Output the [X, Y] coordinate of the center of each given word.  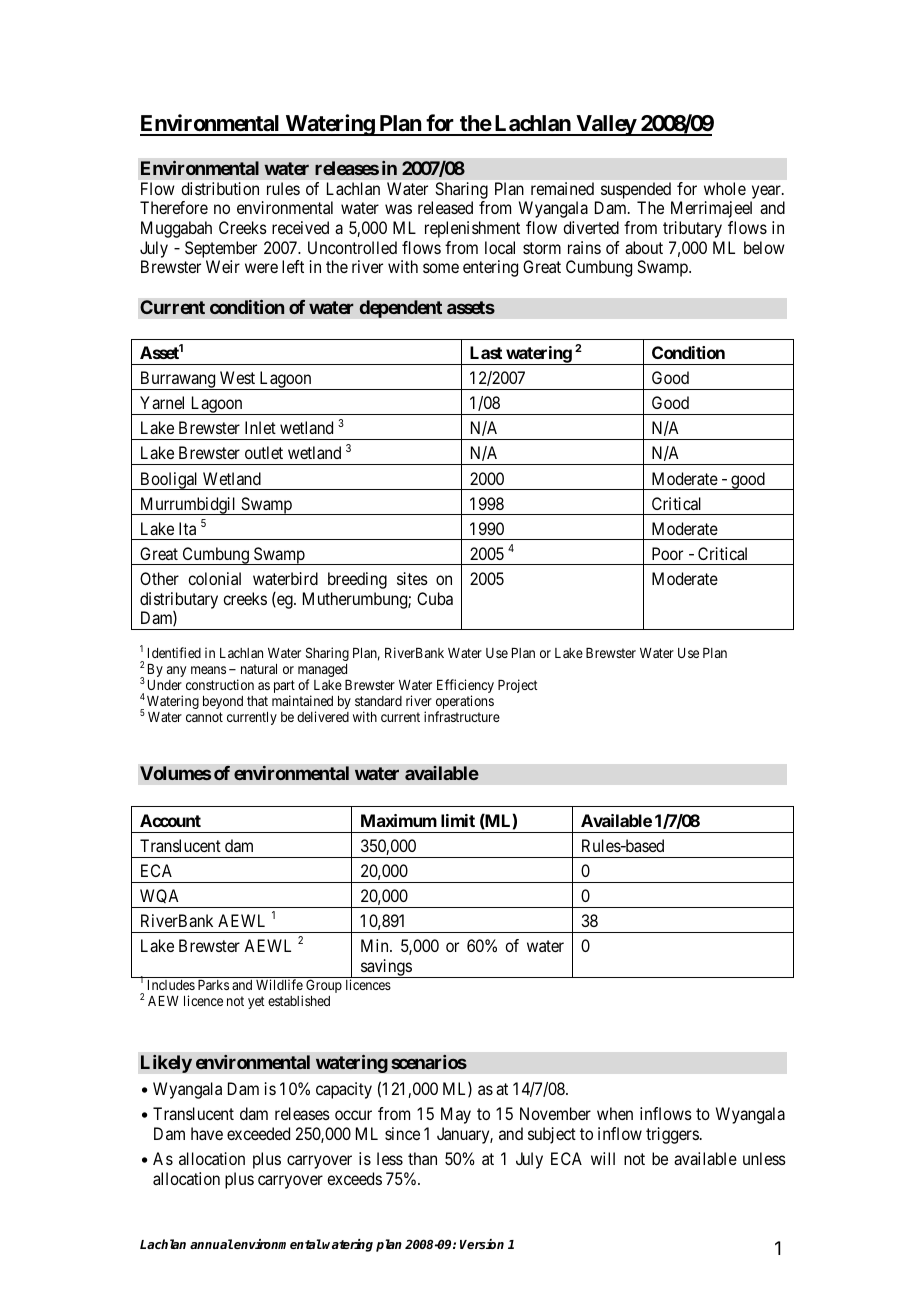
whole [725, 188]
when [615, 1113]
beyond [223, 702]
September [221, 249]
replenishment [472, 229]
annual [211, 1244]
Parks [213, 985]
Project [518, 686]
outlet [264, 452]
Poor [667, 553]
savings [386, 968]
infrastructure [462, 716]
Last [486, 352]
